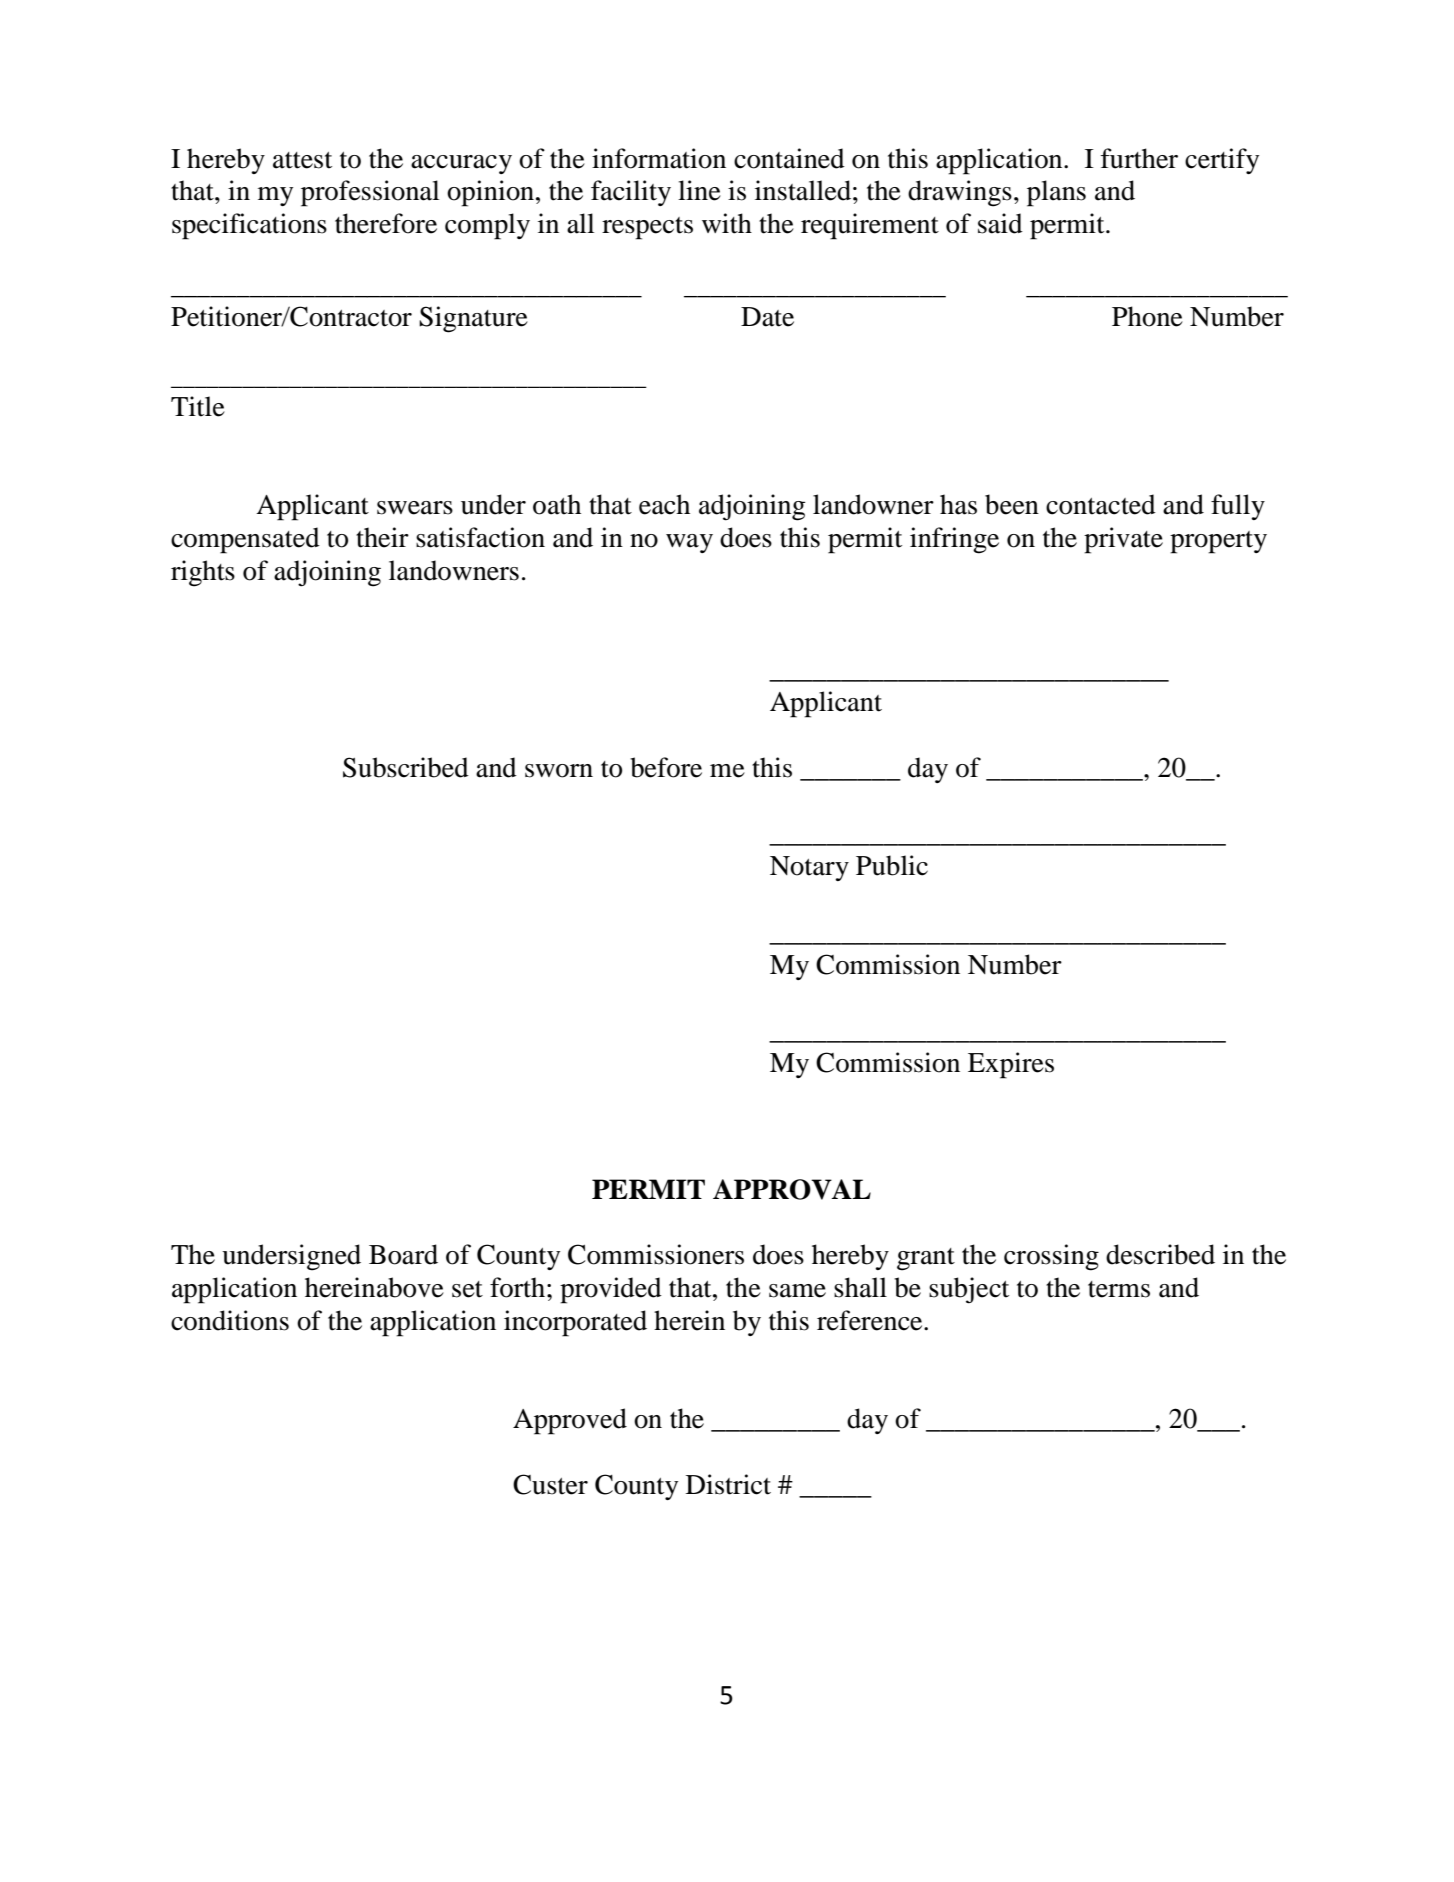 Image resolution: width=1454 pixels, height=1882 pixels. I want to click on APPROVAL, so click(792, 1189).
